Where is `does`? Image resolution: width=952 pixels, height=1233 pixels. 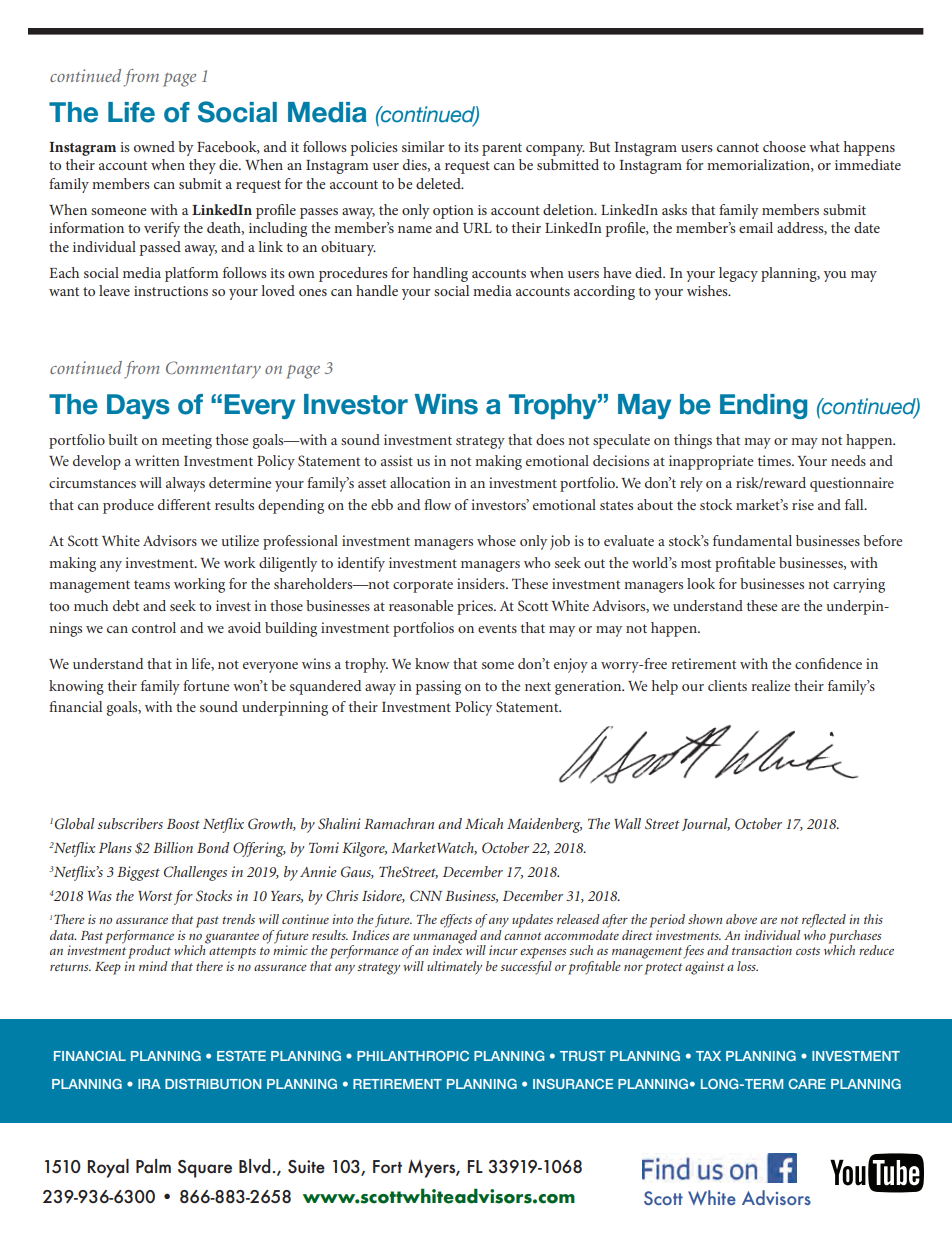 does is located at coordinates (550, 439).
